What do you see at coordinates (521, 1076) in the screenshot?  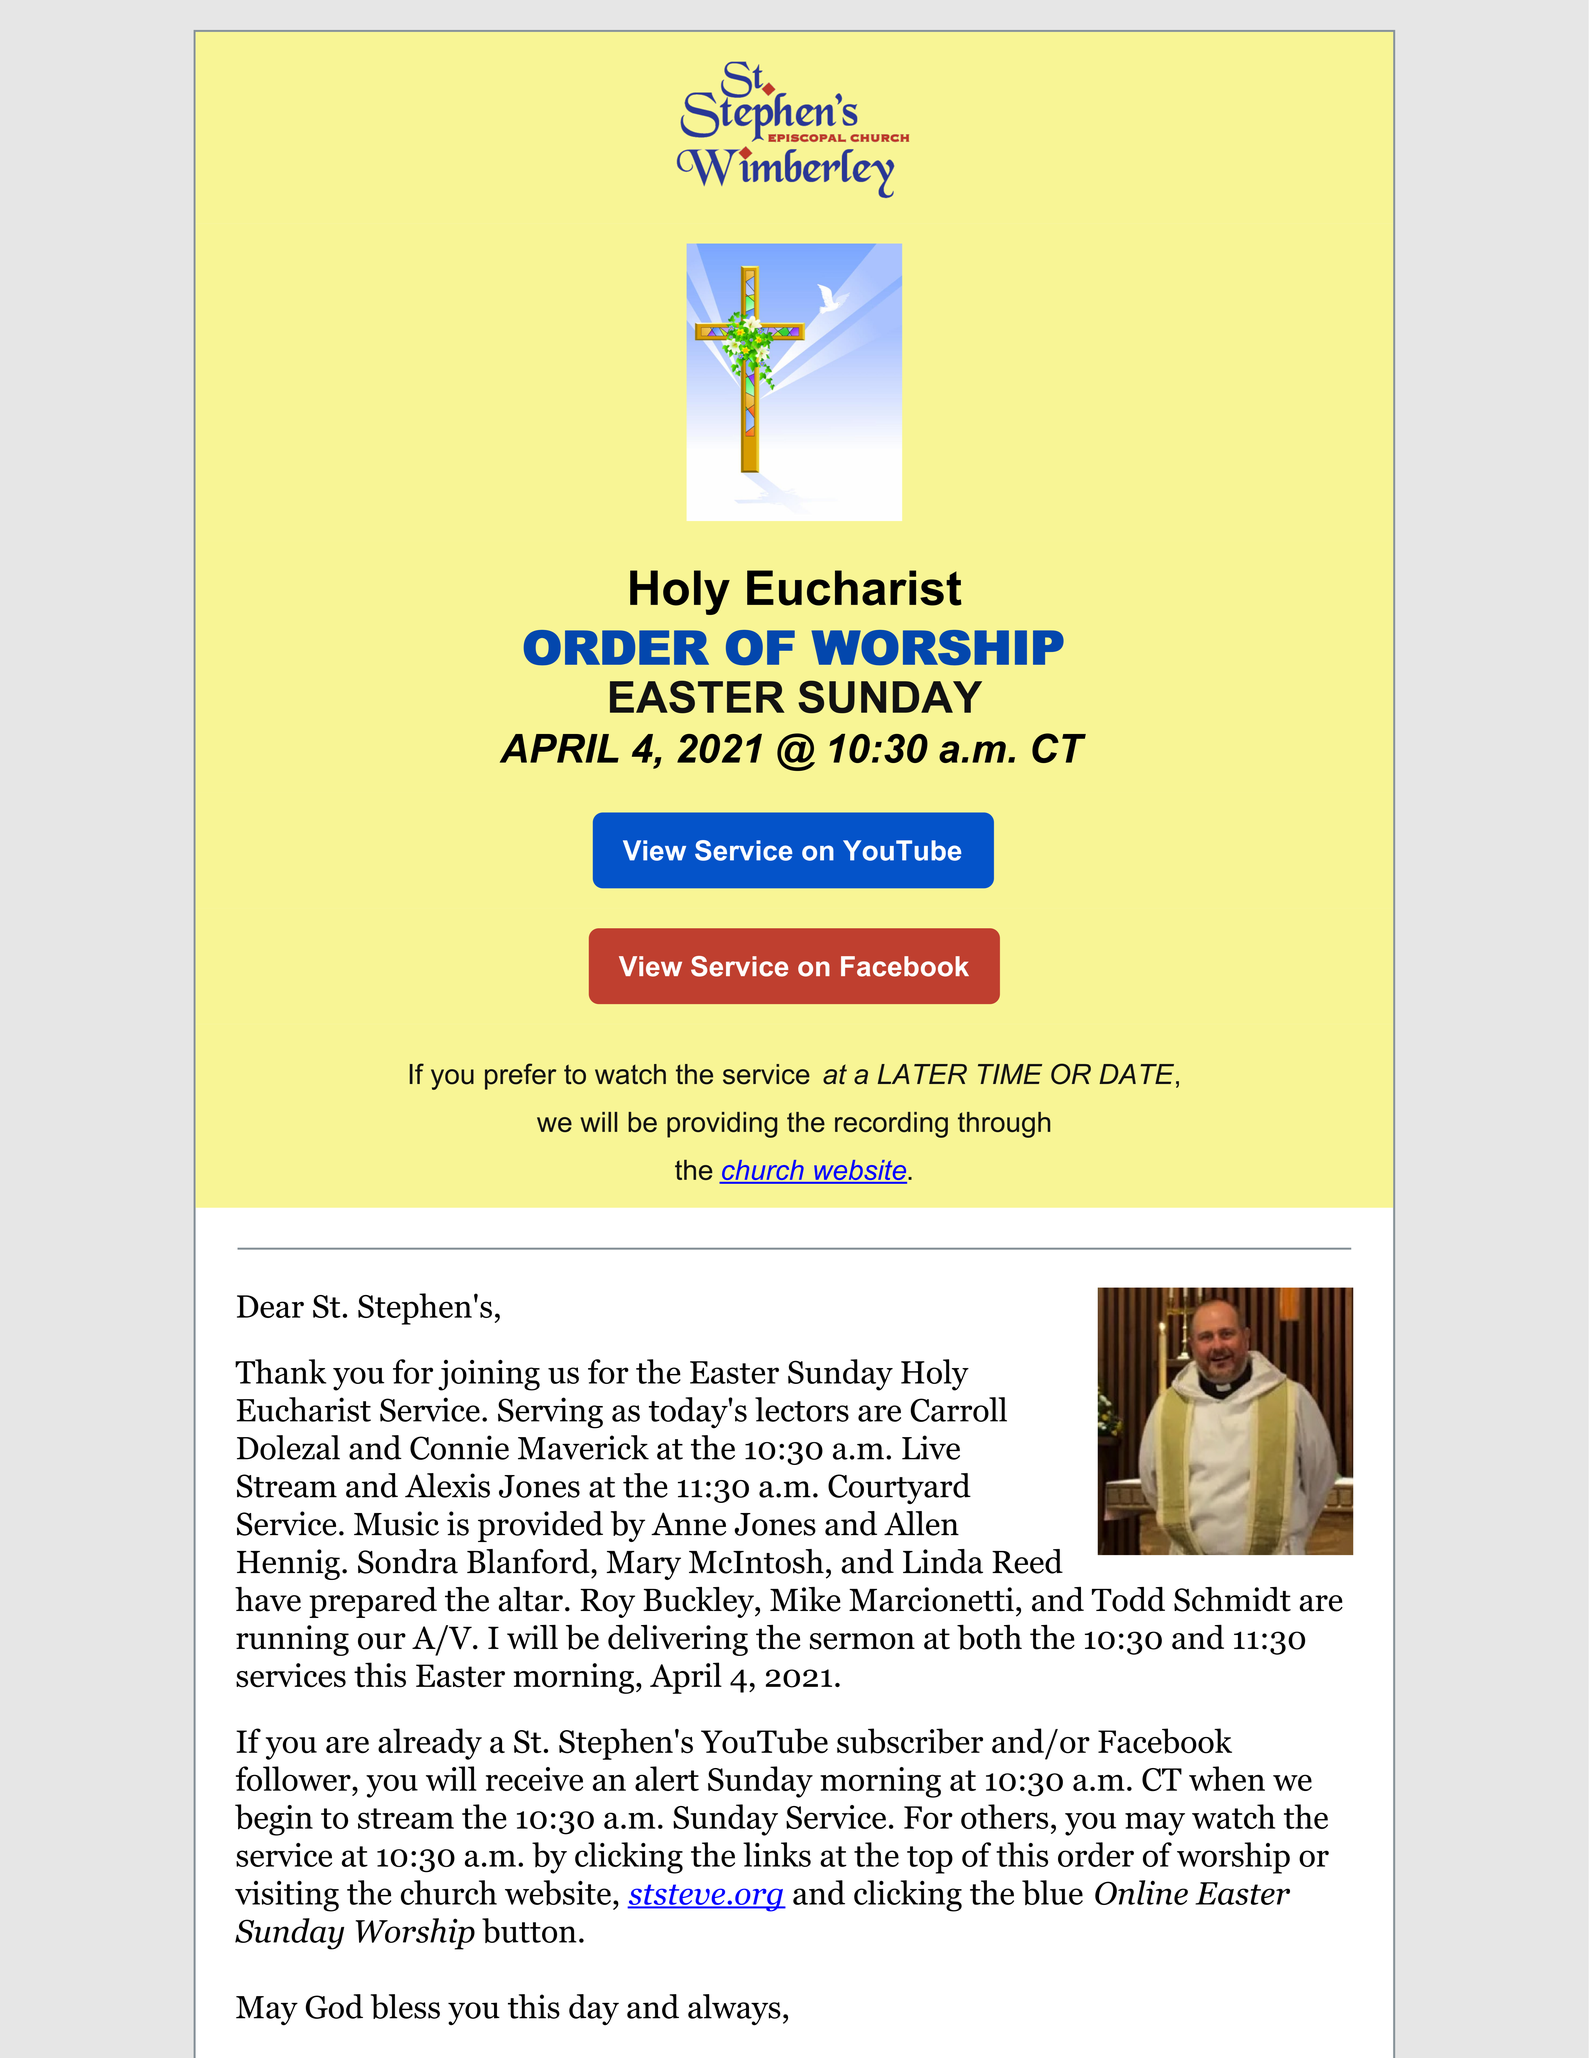 I see `prefer` at bounding box center [521, 1076].
